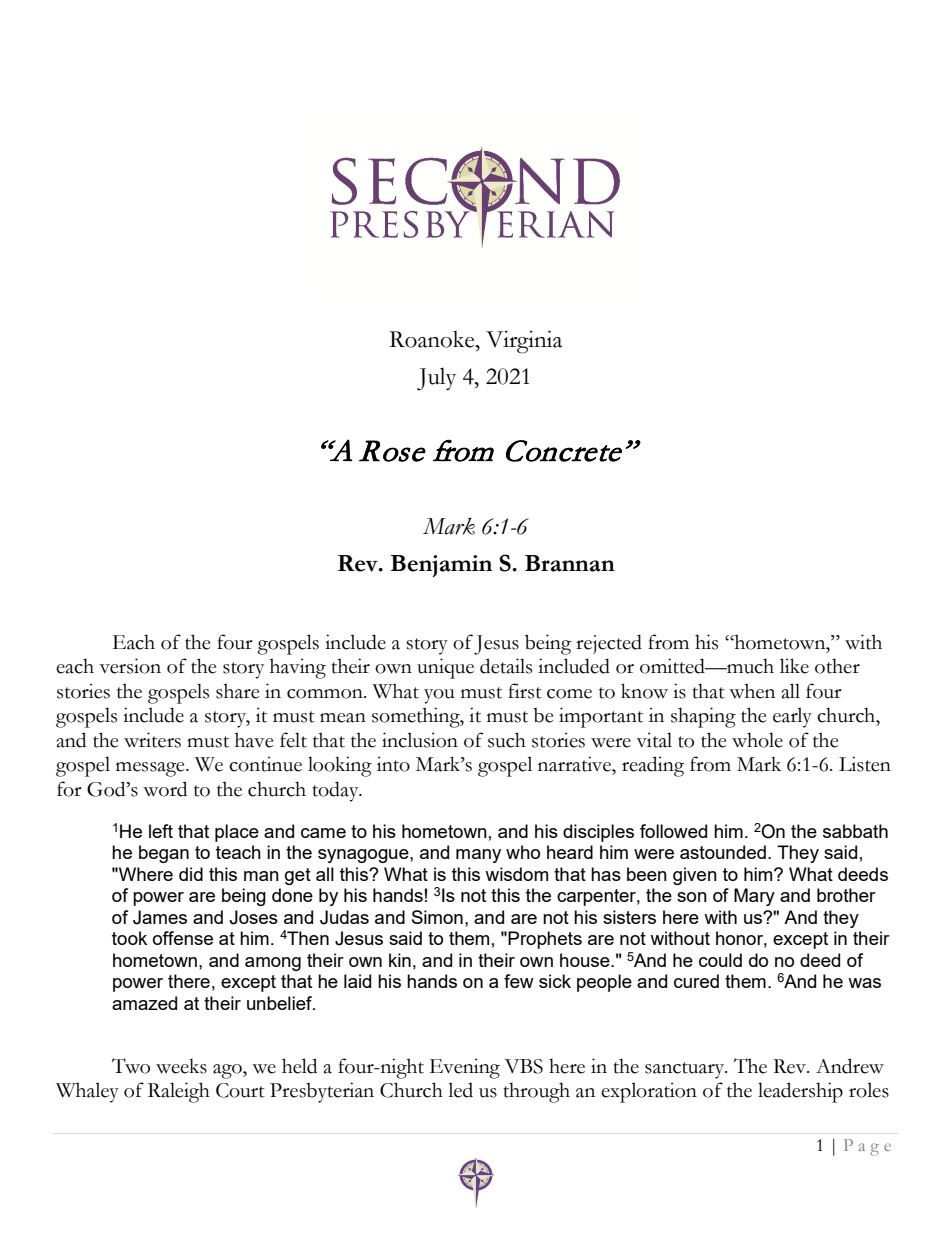 This screenshot has width=952, height=1233. What do you see at coordinates (433, 339) in the screenshot?
I see `Roanoke` at bounding box center [433, 339].
